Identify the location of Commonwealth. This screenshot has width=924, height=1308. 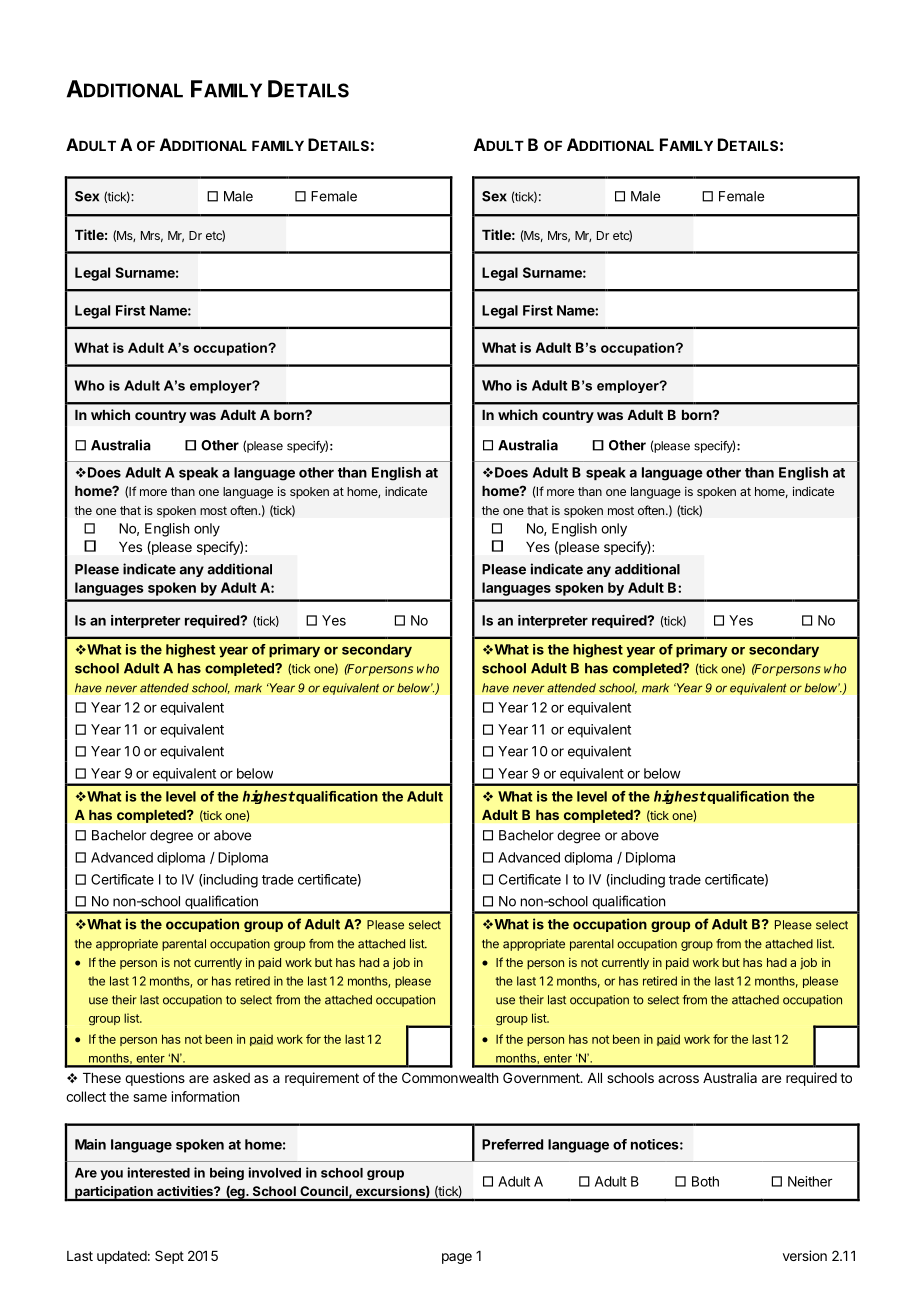
(450, 1077).
